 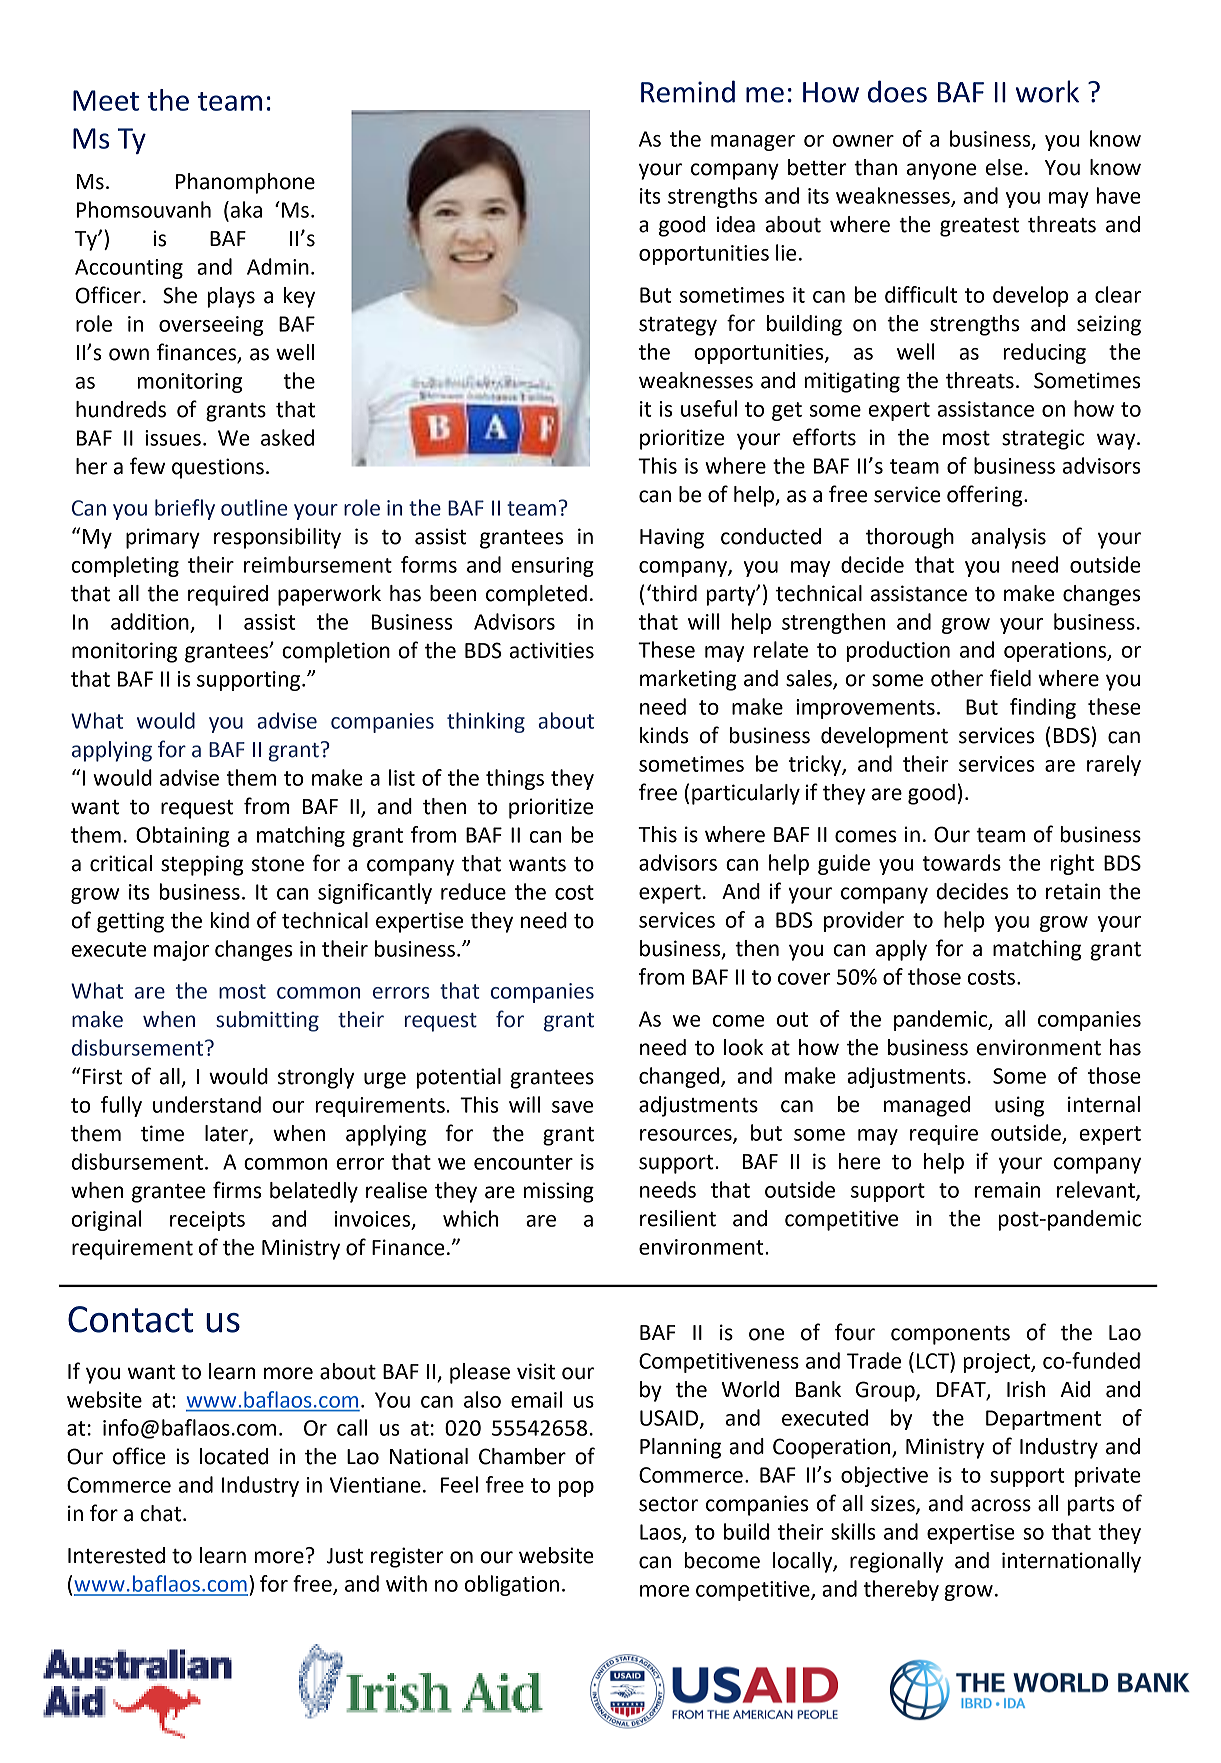 I want to click on else, so click(x=1004, y=167).
